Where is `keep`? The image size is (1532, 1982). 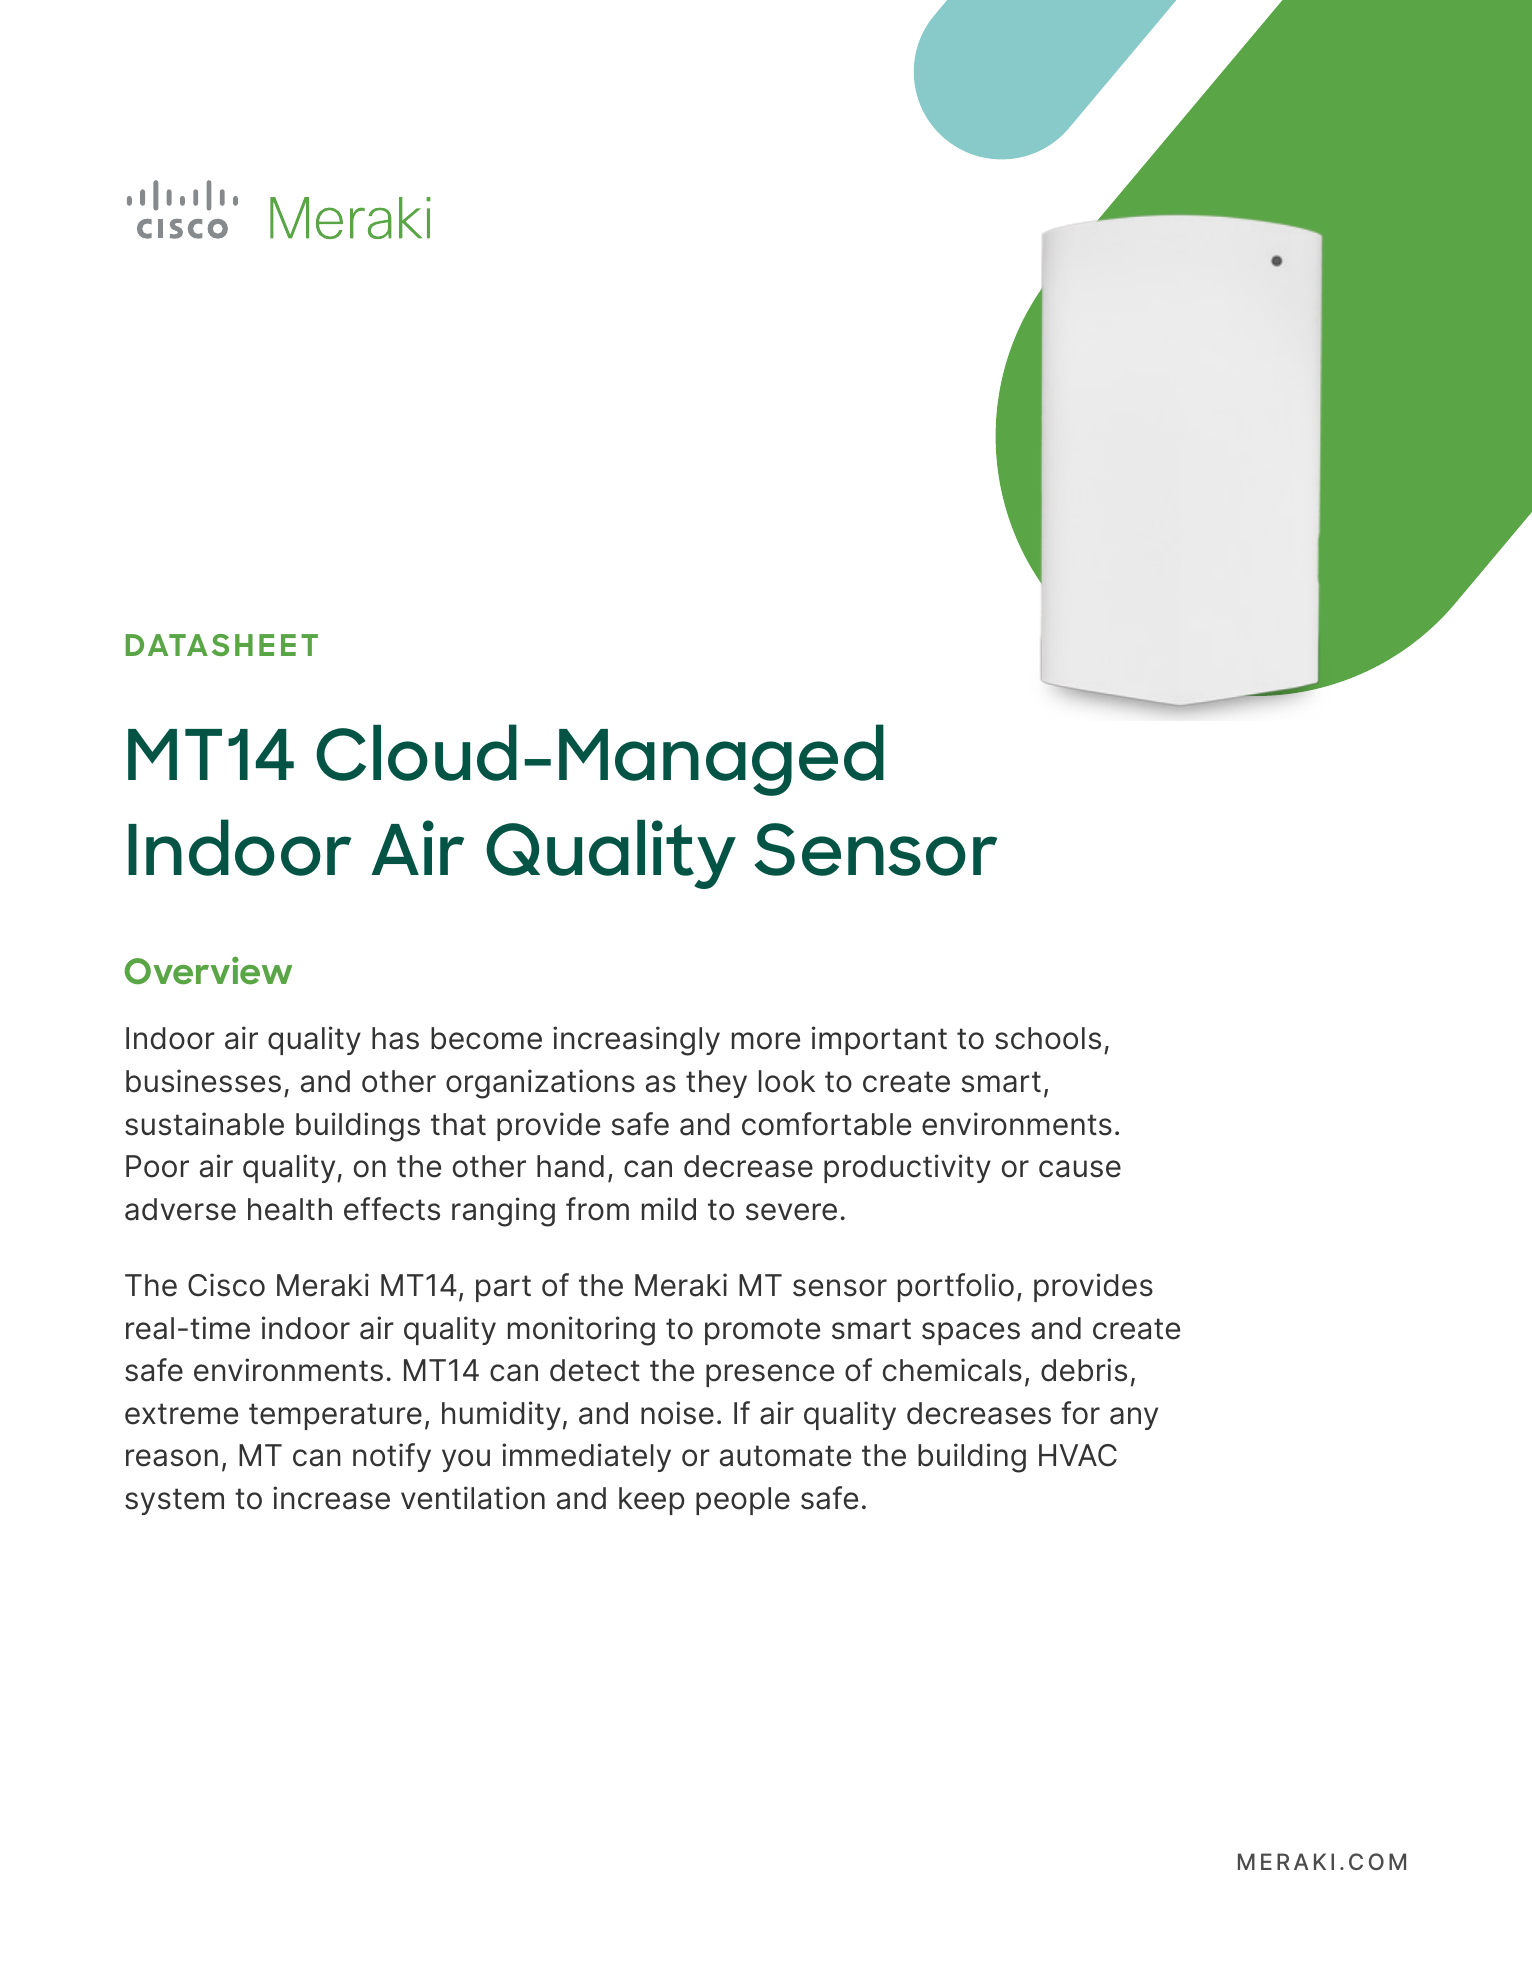 keep is located at coordinates (652, 1501).
